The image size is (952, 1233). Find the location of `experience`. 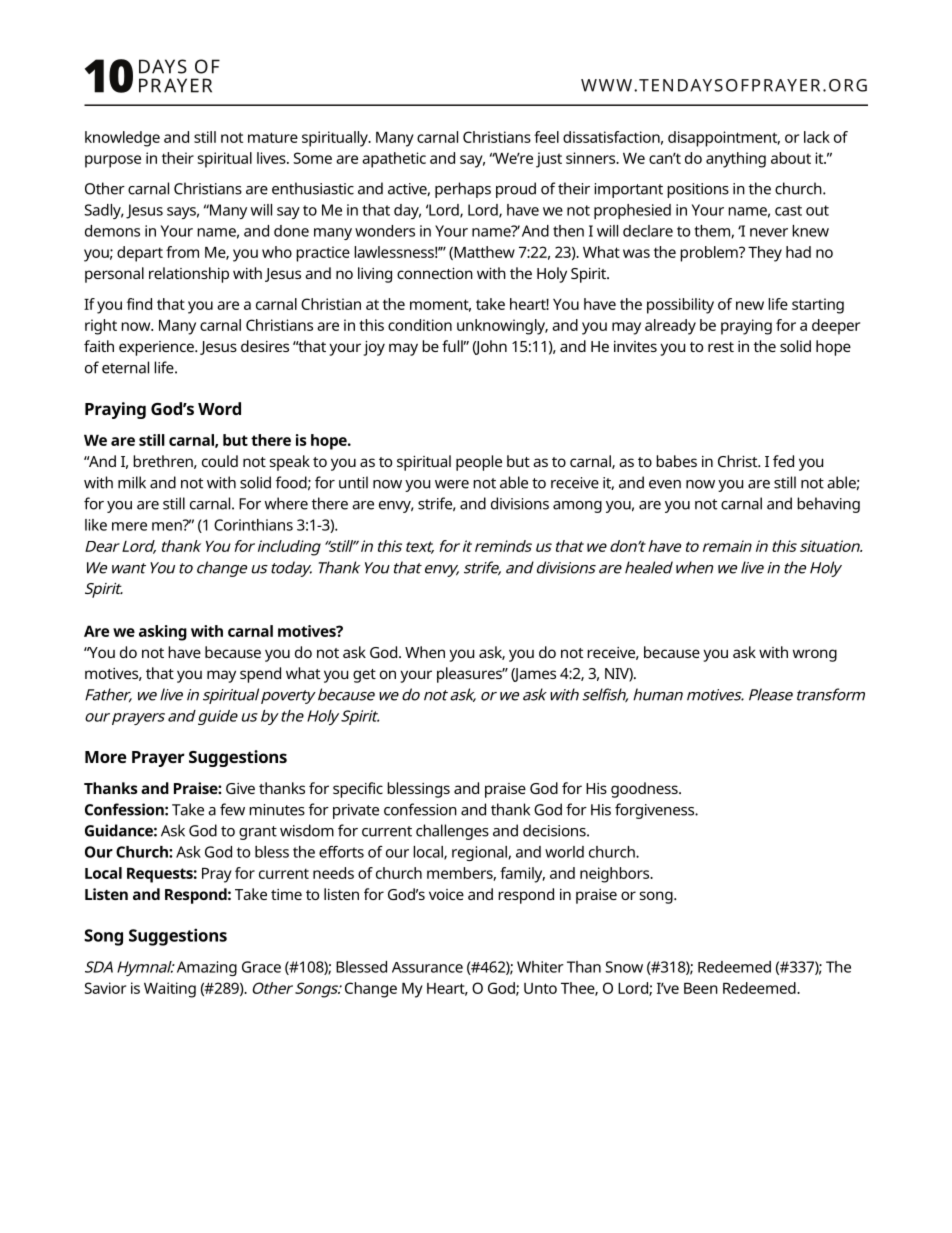

experience is located at coordinates (157, 348).
